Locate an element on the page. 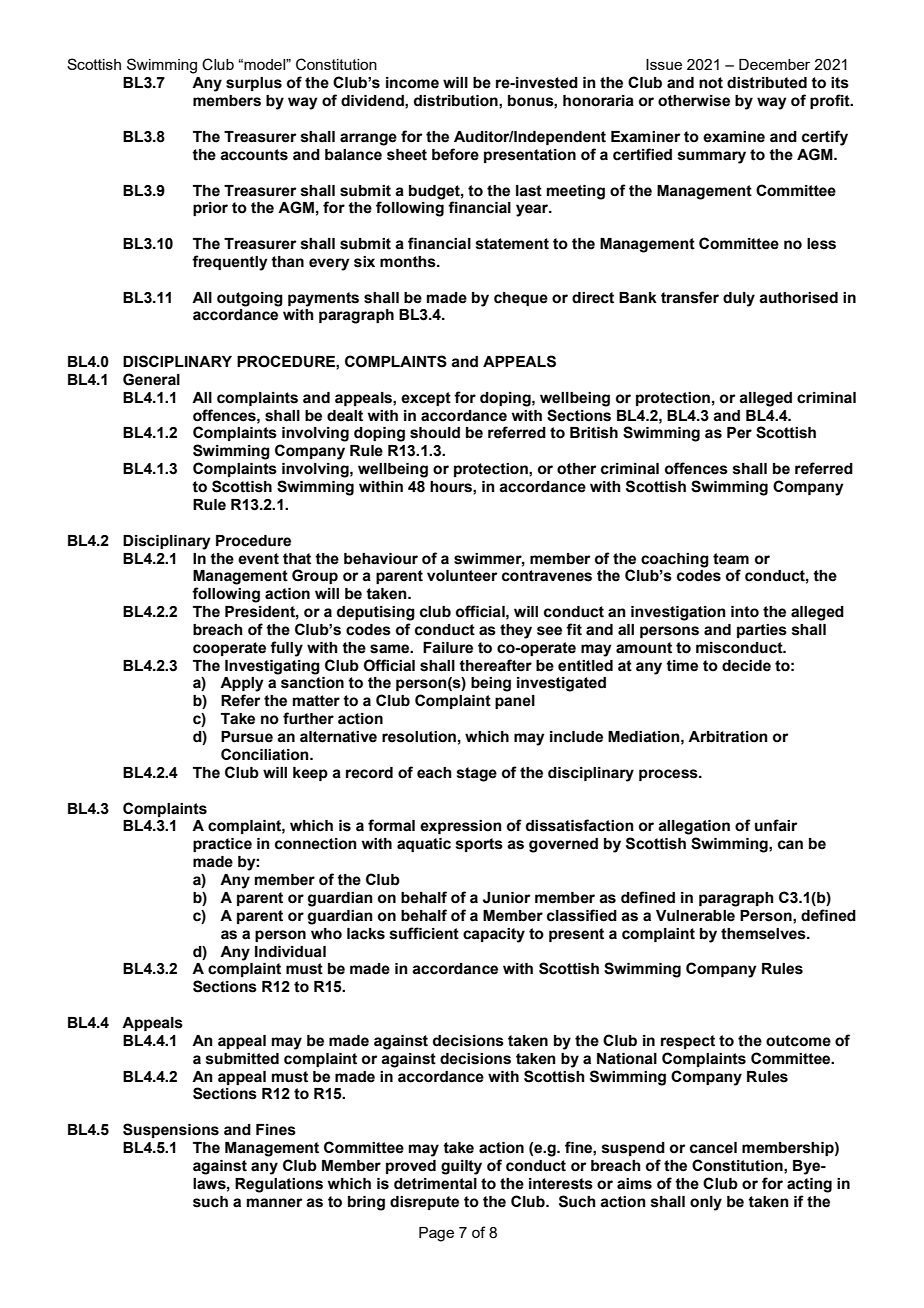 This page has height=1308, width=924. surplus is located at coordinates (254, 84).
